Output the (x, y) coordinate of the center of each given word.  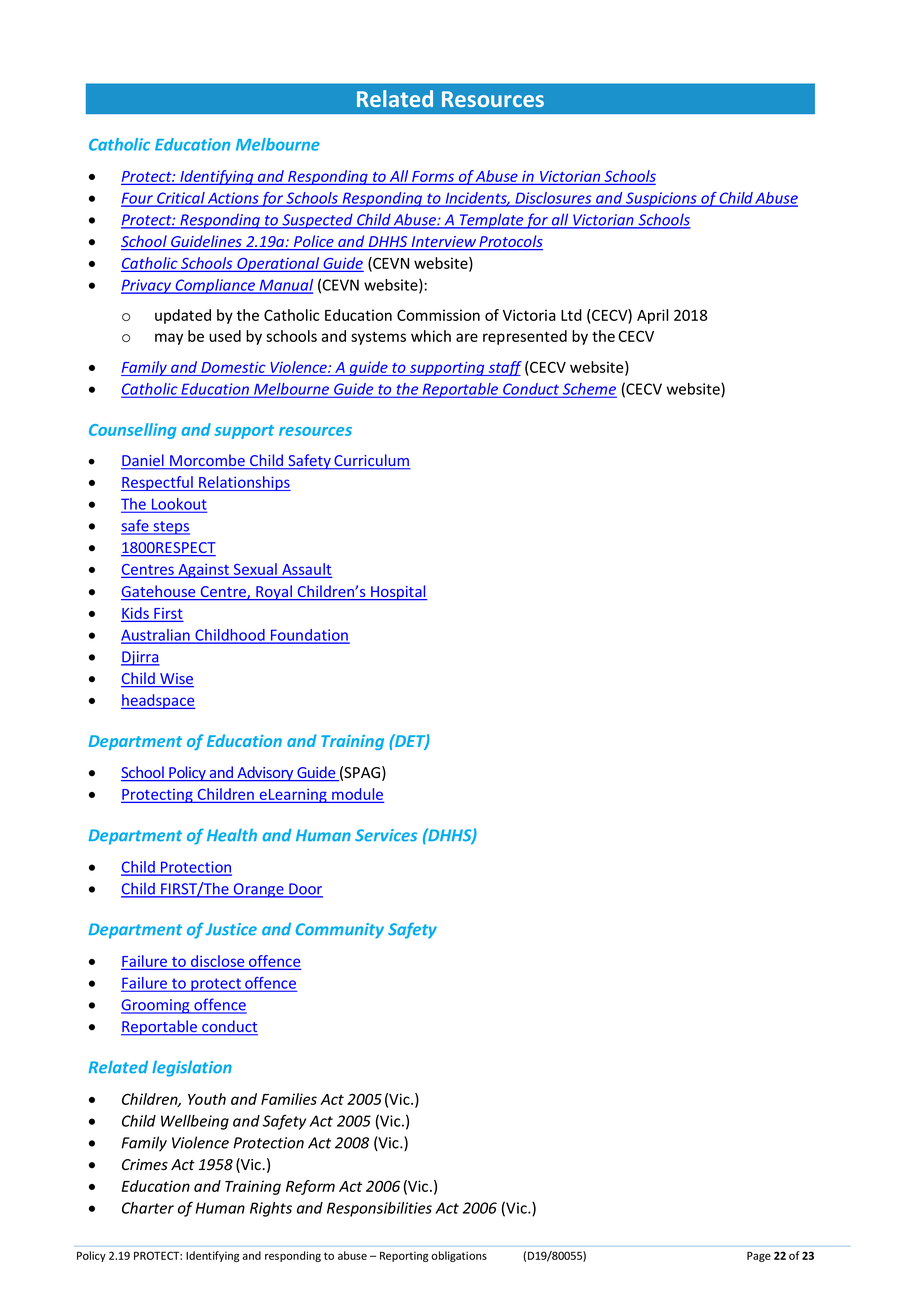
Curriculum (371, 461)
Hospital (398, 592)
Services (386, 835)
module (357, 795)
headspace (158, 701)
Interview (443, 243)
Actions (233, 199)
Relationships (244, 483)
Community (340, 931)
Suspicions (661, 199)
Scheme (589, 390)
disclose (218, 962)
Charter (148, 1208)
